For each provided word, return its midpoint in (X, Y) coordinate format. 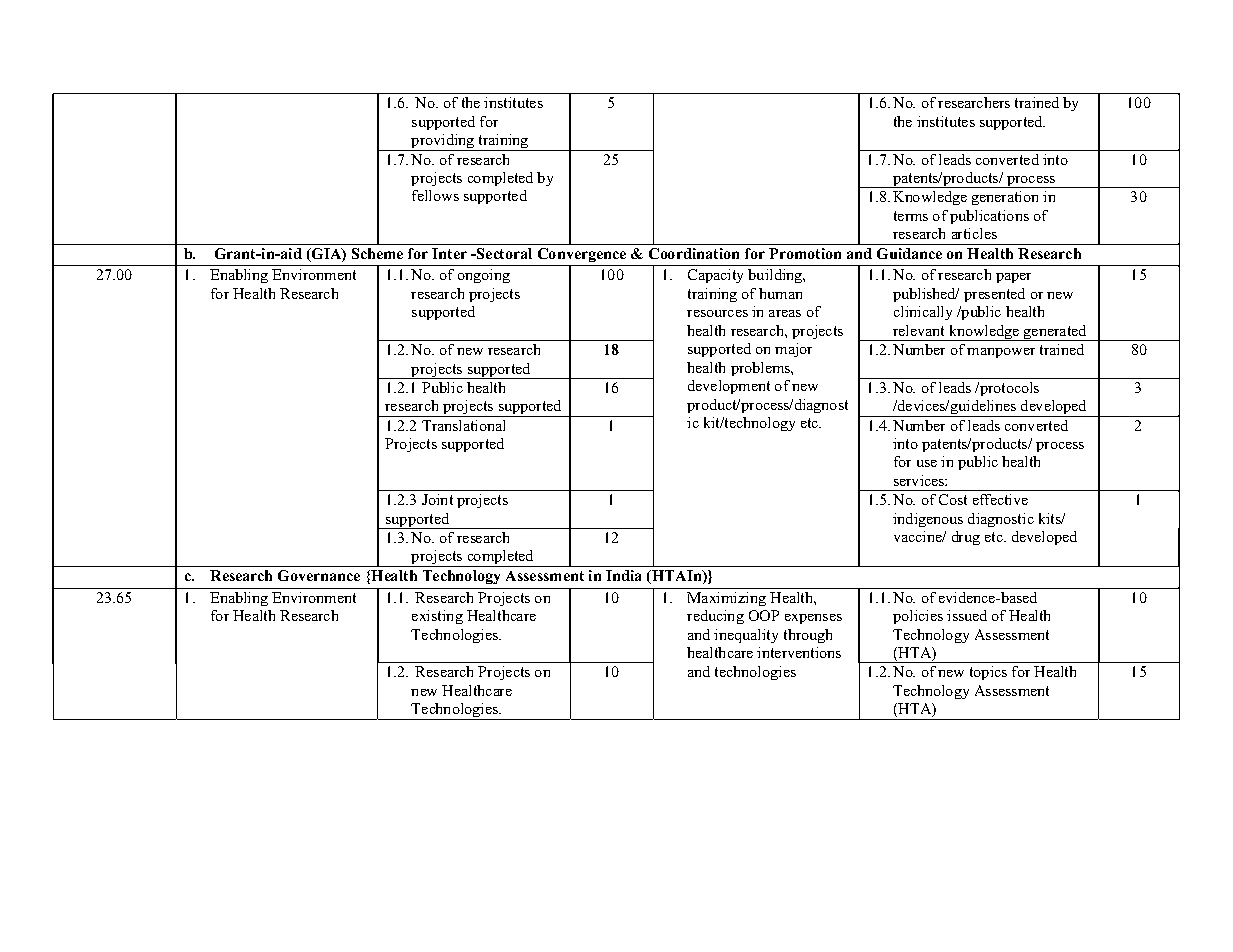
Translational (463, 425)
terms (911, 216)
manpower (1001, 353)
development (729, 387)
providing (443, 142)
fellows (435, 195)
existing (437, 617)
